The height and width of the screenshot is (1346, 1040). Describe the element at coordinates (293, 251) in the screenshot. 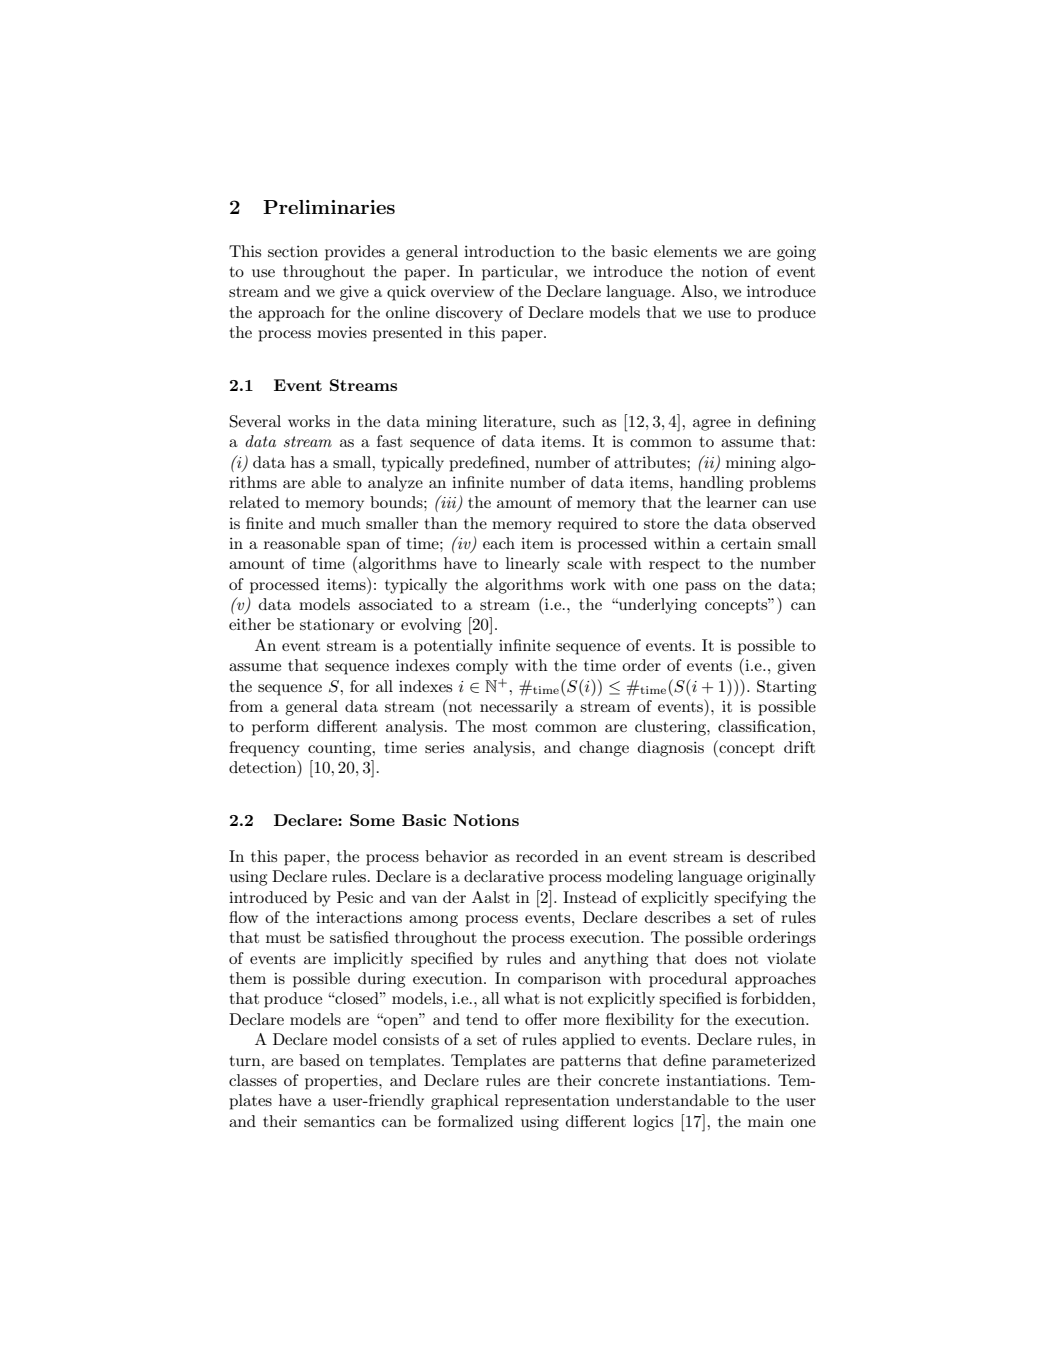

I see `section` at that location.
